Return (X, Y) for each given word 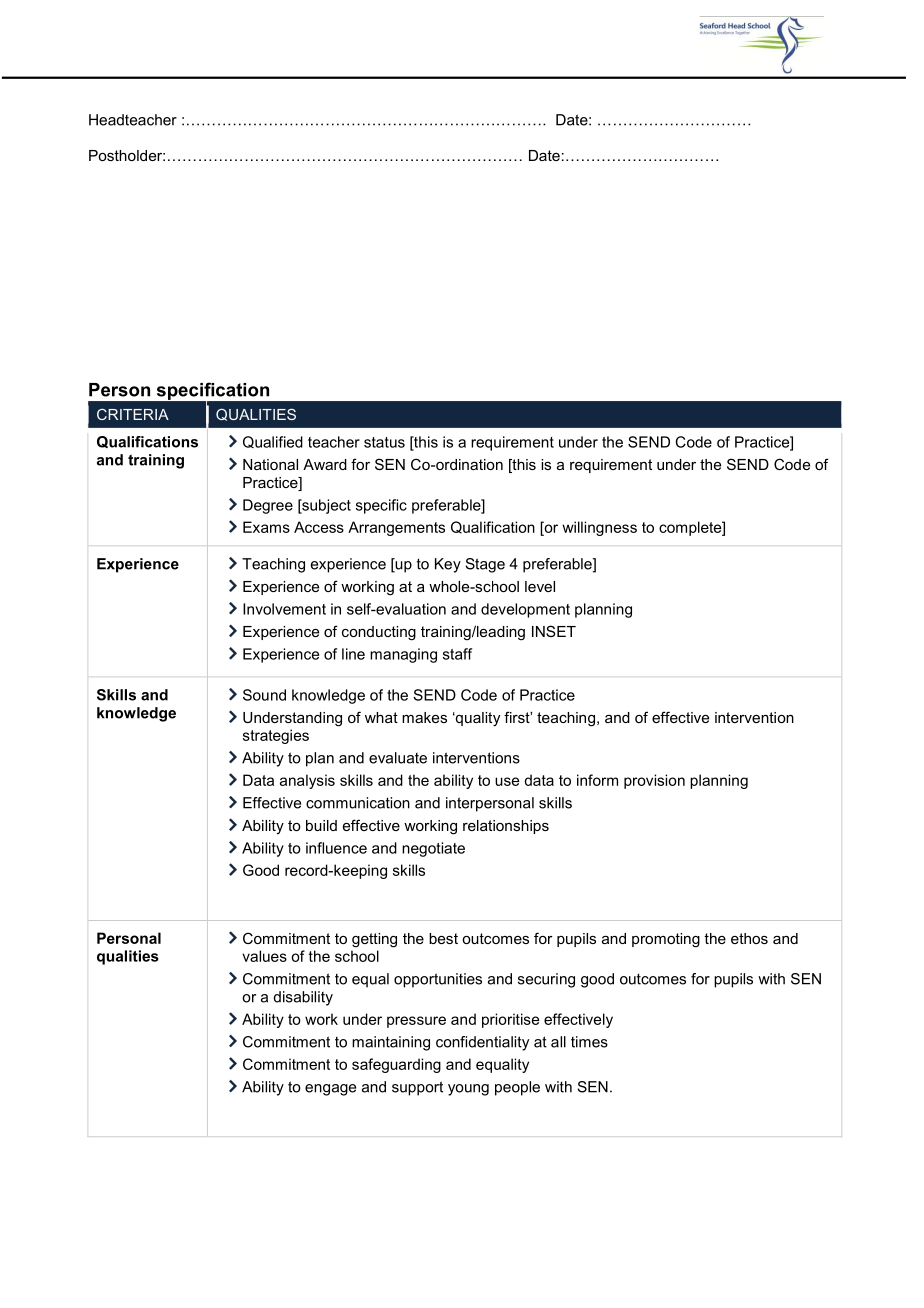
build (321, 825)
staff (457, 654)
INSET (554, 631)
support (417, 1088)
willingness (599, 528)
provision (654, 781)
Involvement (284, 609)
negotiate (433, 849)
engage (330, 1090)
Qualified (273, 442)
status (384, 442)
